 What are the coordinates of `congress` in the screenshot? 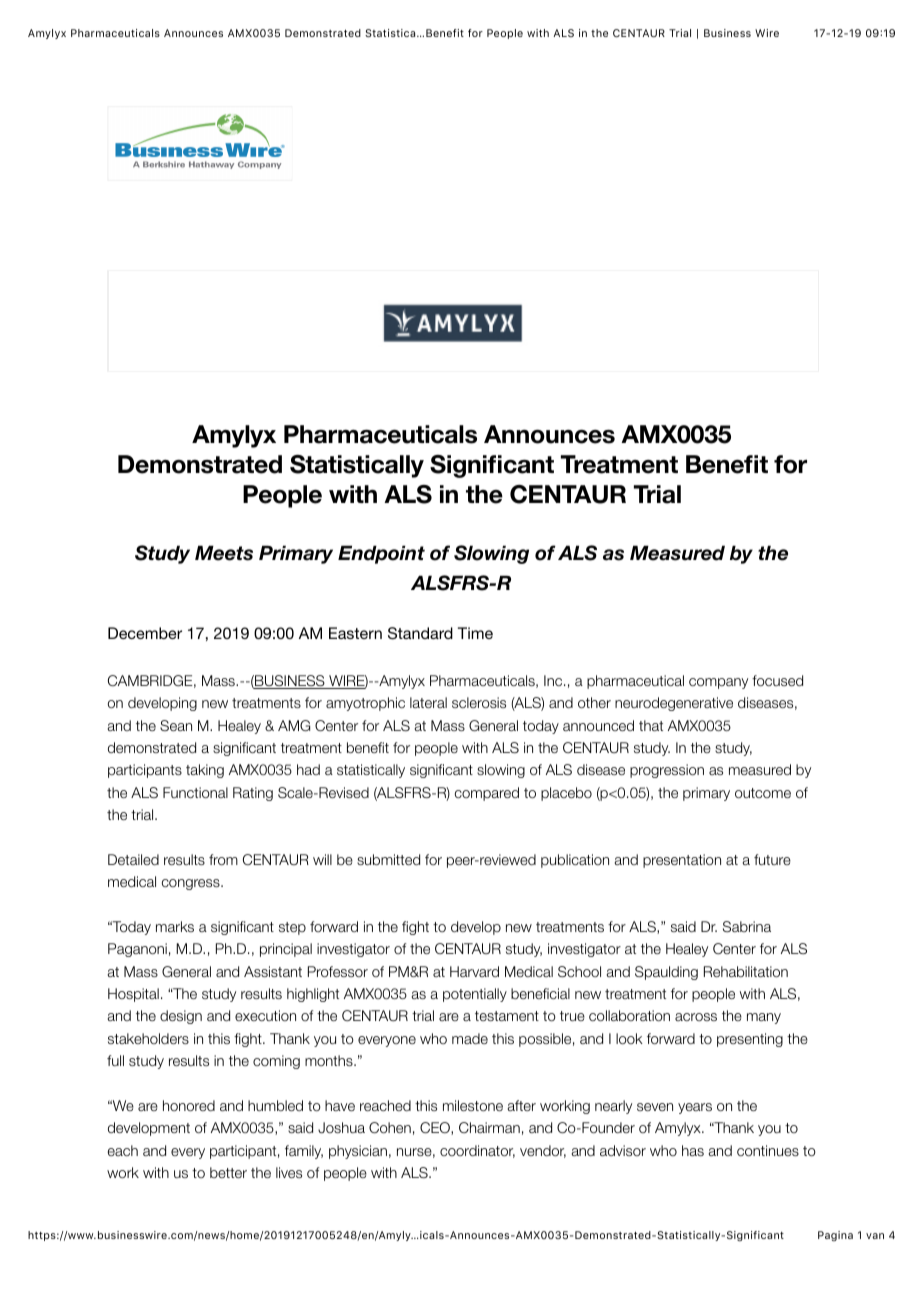 It's located at (192, 884).
